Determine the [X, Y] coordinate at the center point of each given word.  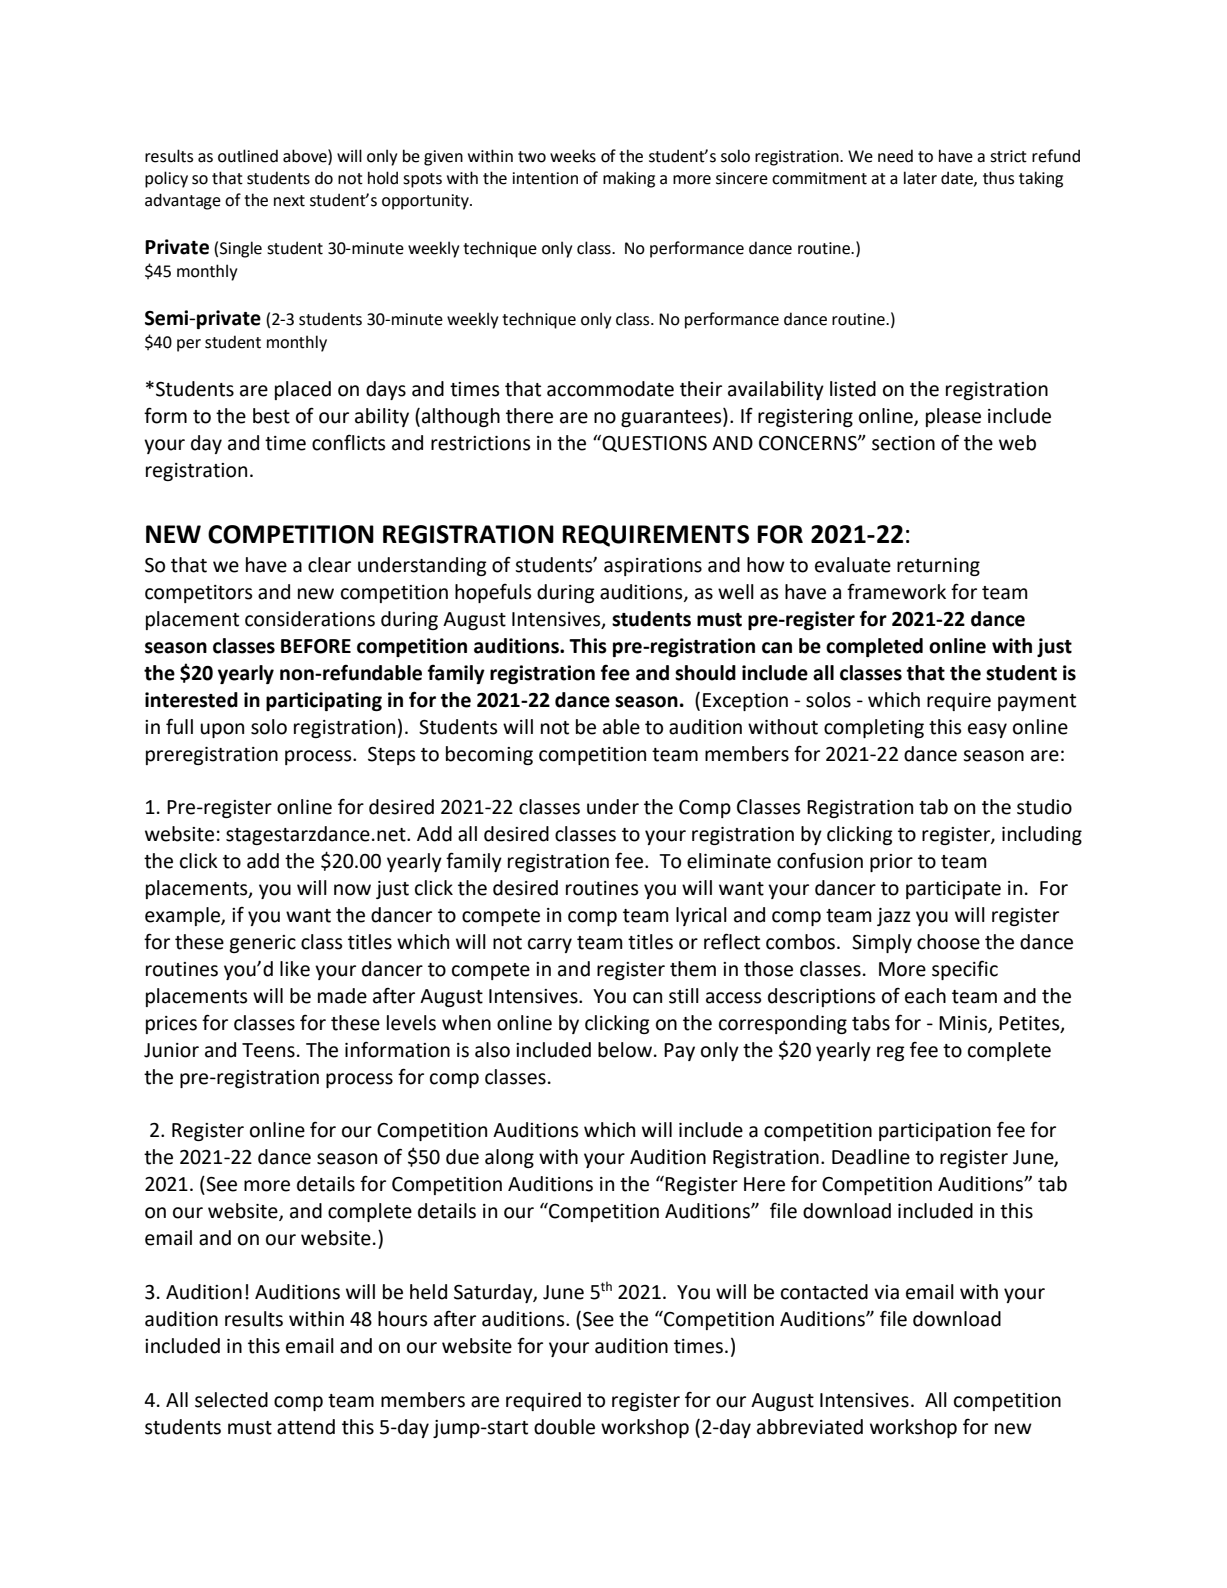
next [289, 201]
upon [222, 730]
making [629, 179]
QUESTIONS [653, 443]
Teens [268, 1050]
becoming [489, 755]
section [903, 443]
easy [987, 730]
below [625, 1050]
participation [935, 1132]
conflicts [348, 442]
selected [231, 1400]
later [920, 178]
